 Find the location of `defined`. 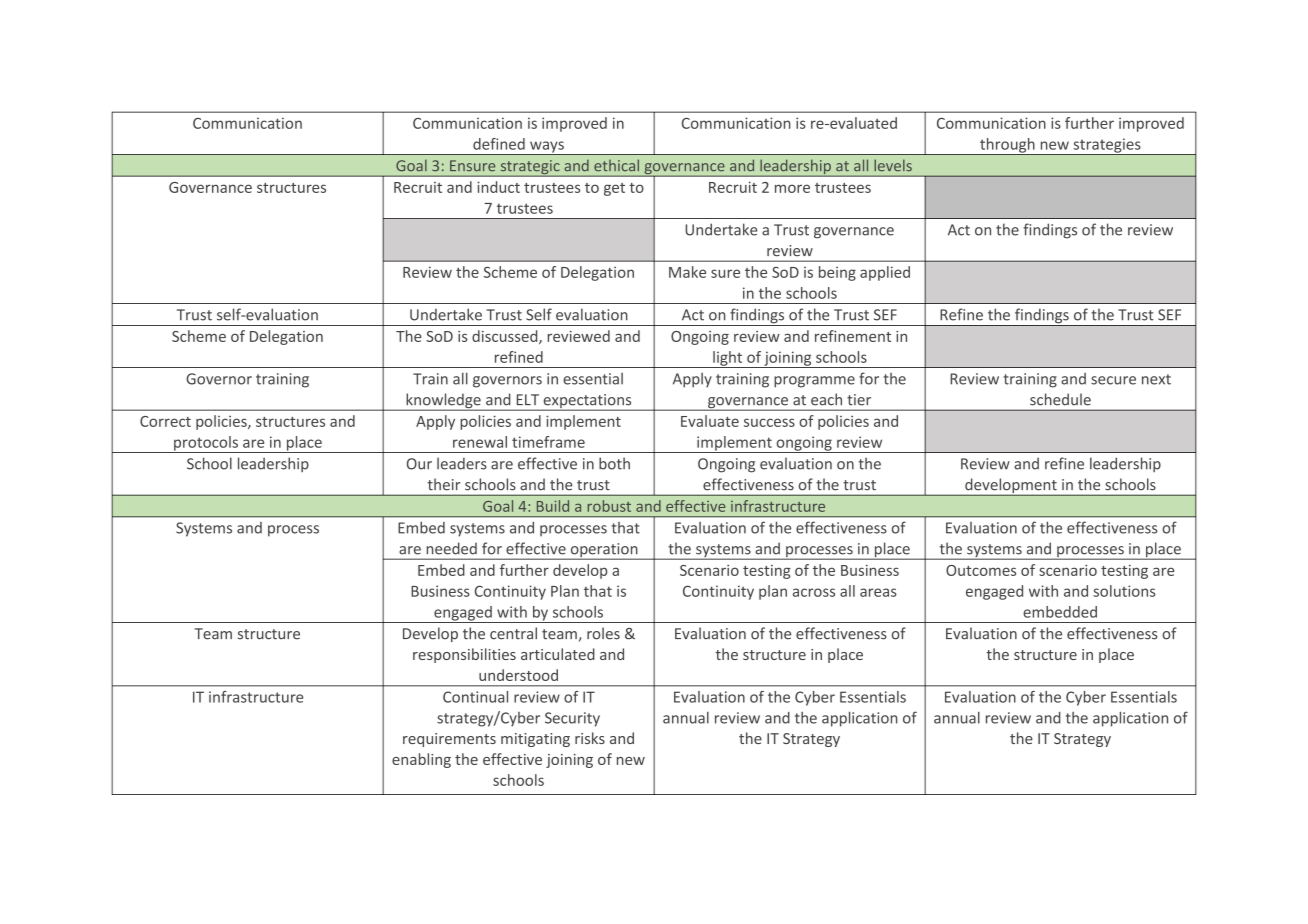

defined is located at coordinates (499, 144).
